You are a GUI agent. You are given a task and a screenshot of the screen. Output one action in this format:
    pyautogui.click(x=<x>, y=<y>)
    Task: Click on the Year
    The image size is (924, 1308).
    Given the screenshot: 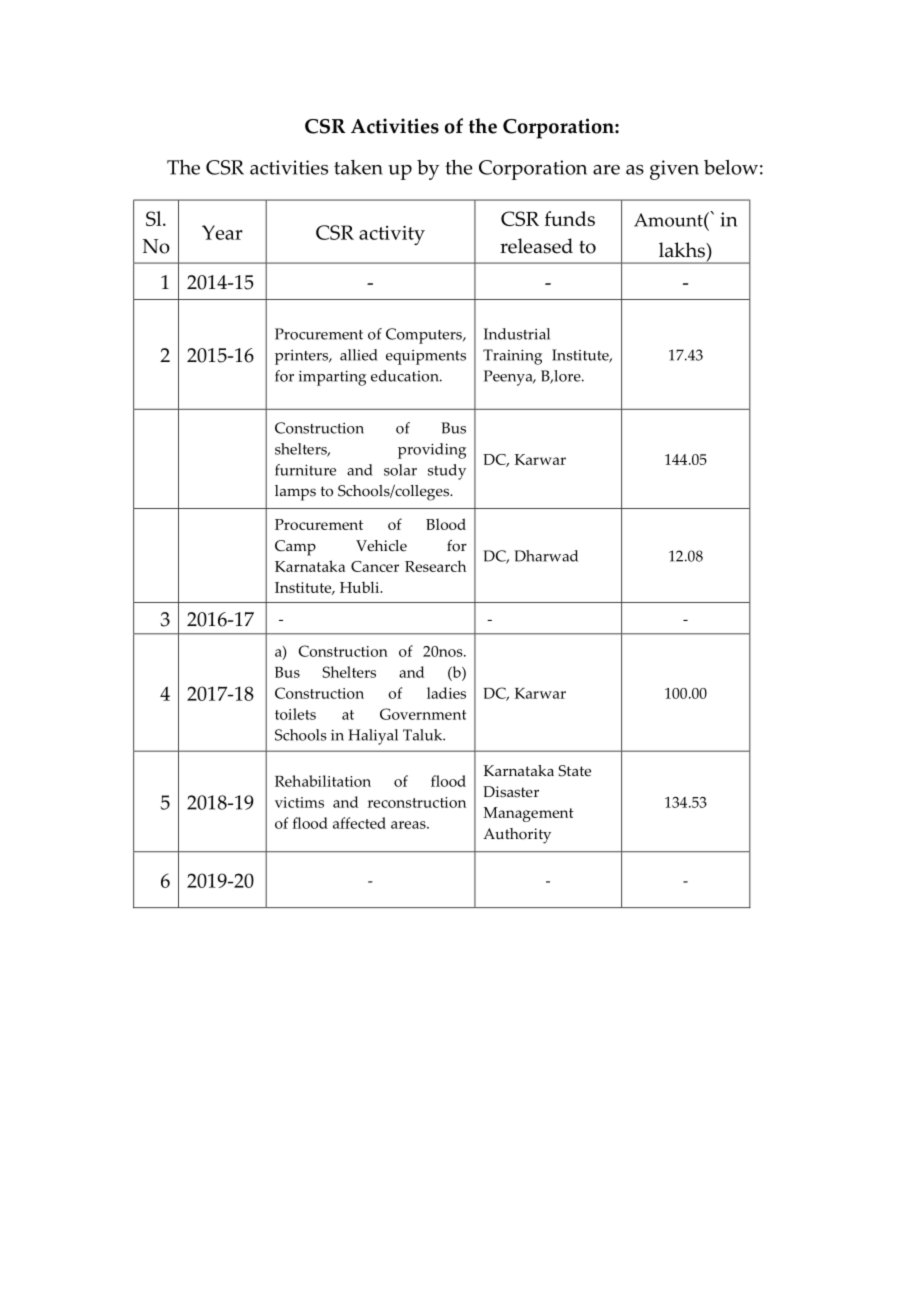 What is the action you would take?
    pyautogui.click(x=222, y=232)
